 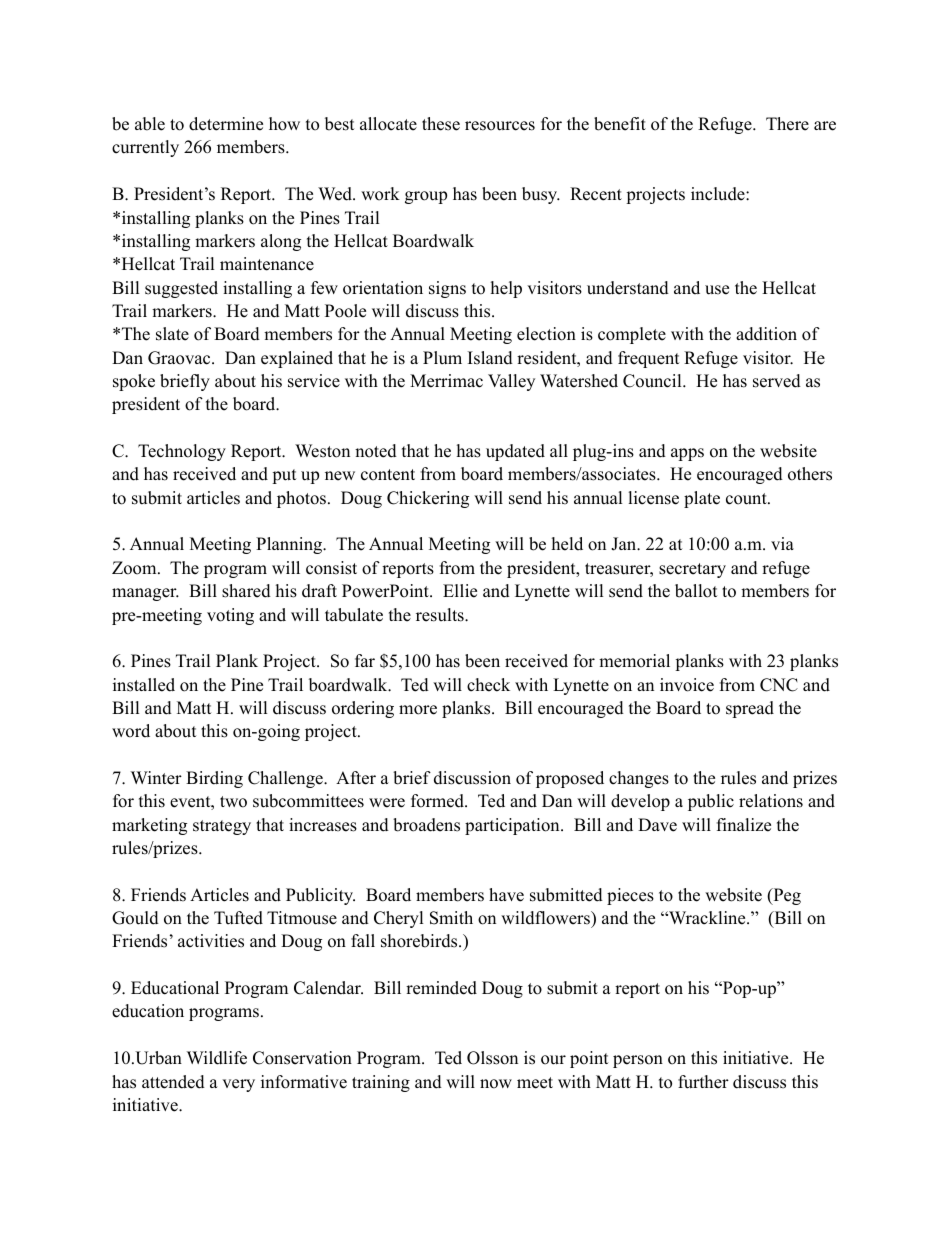 What do you see at coordinates (217, 1058) in the document?
I see `Wildlife` at bounding box center [217, 1058].
